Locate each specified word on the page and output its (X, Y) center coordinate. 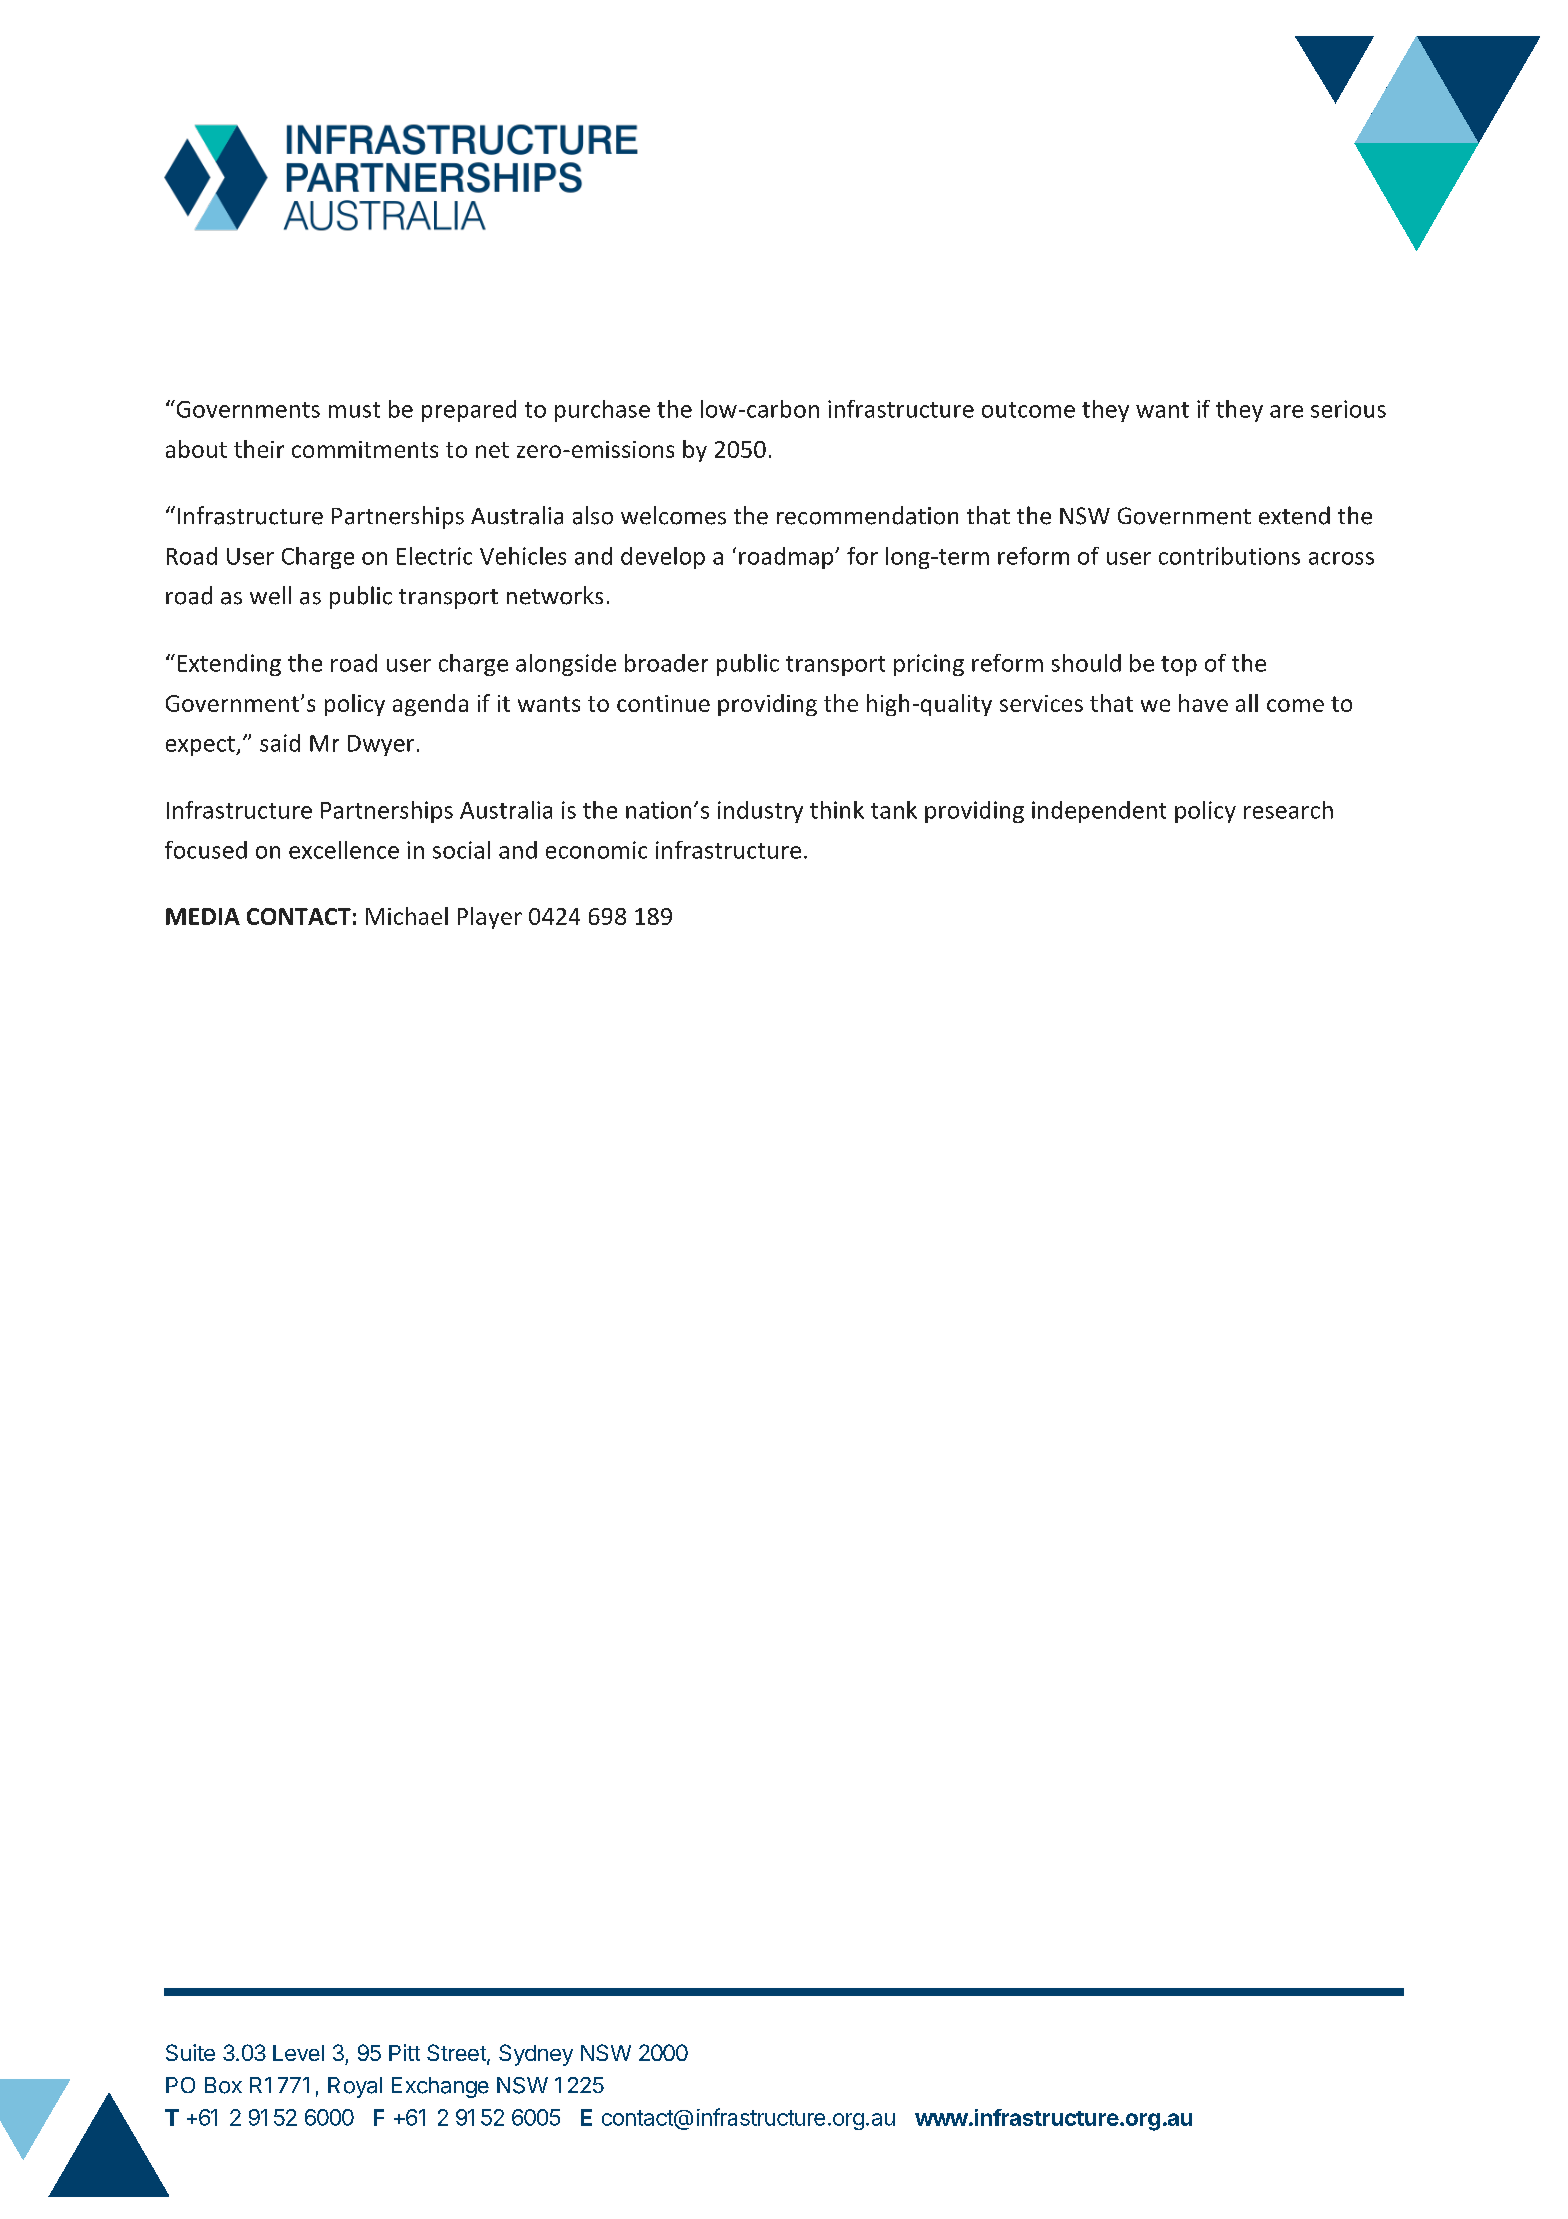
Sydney (536, 2055)
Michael (407, 916)
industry (760, 812)
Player (490, 918)
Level (298, 2053)
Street (457, 2054)
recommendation (867, 515)
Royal (355, 2087)
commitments (365, 449)
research (1288, 810)
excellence (344, 850)
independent (1099, 812)
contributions (1229, 556)
